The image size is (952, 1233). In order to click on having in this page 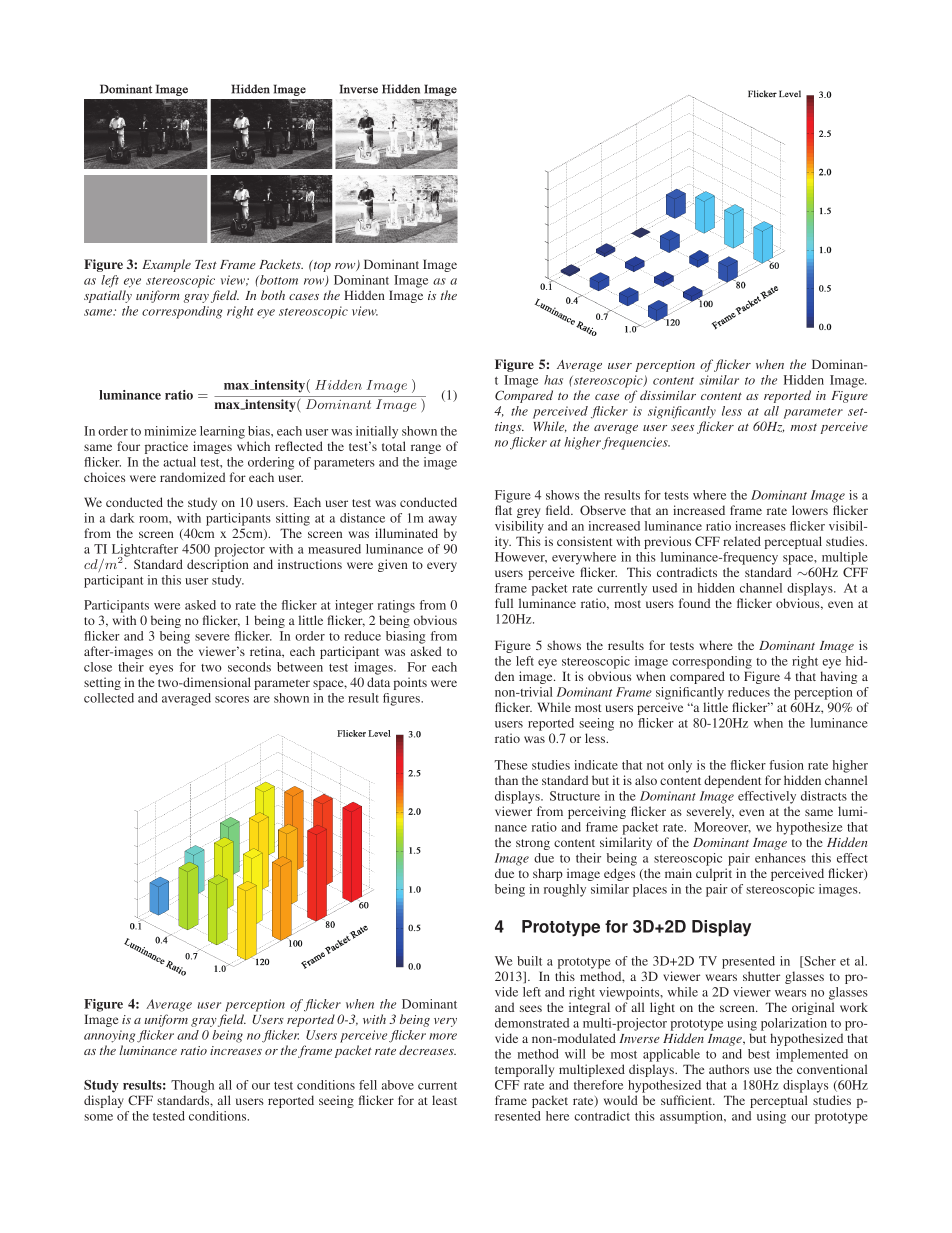, I will do `click(838, 677)`.
